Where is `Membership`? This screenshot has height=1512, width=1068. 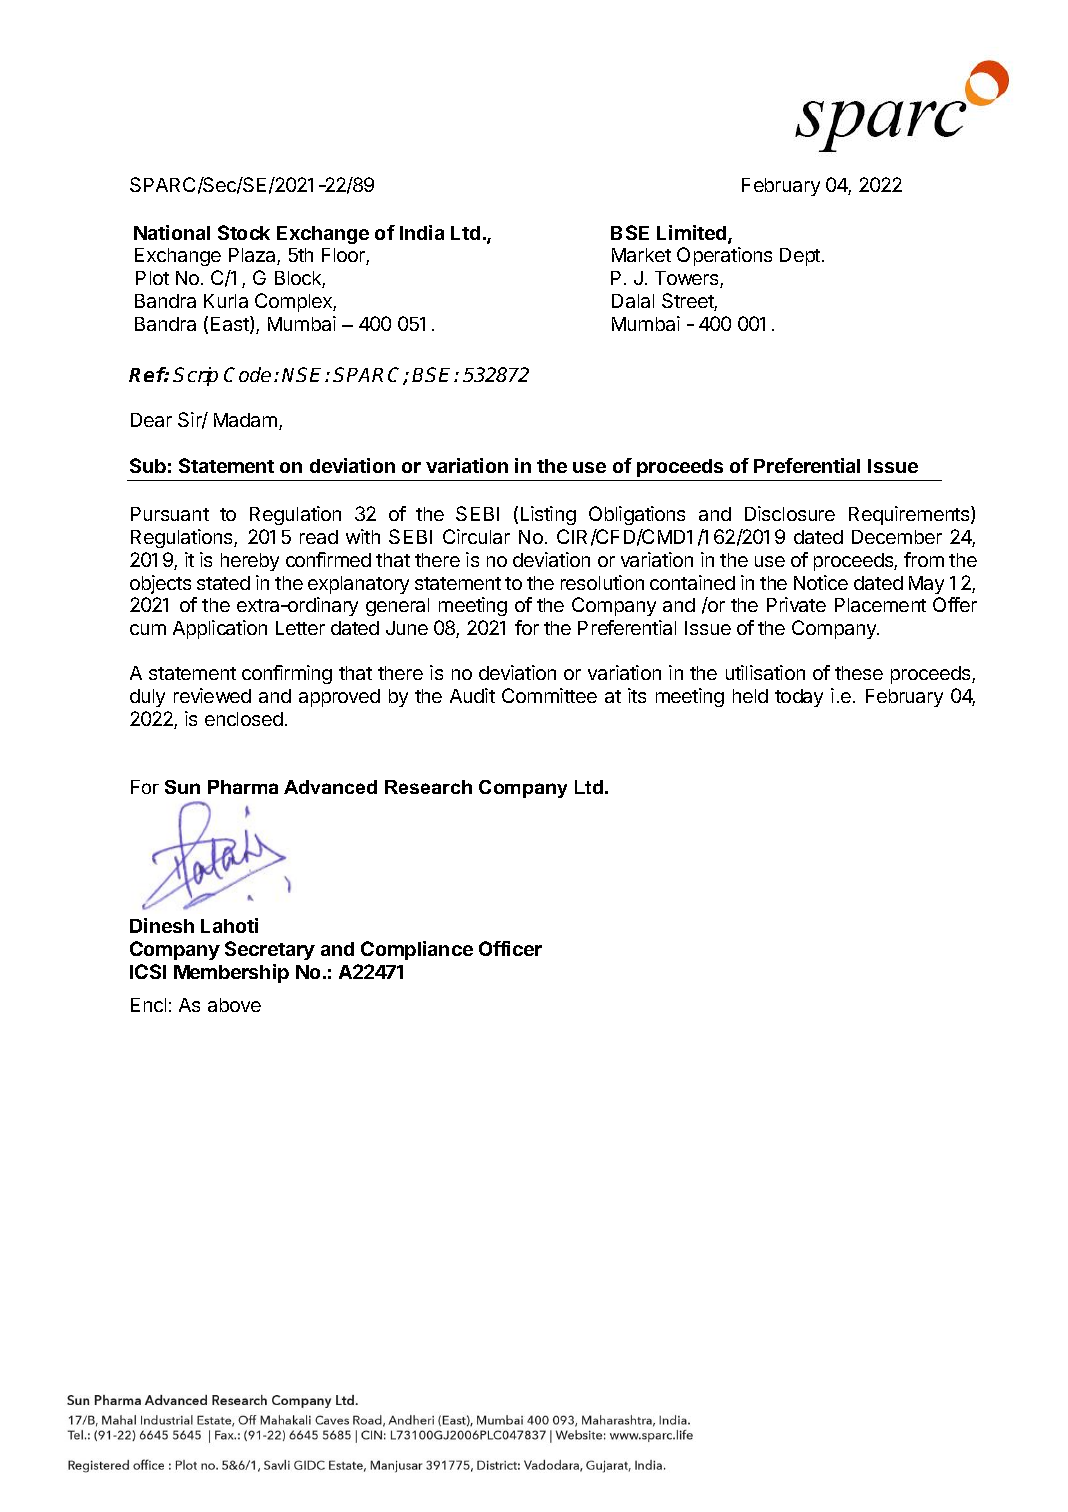
Membership is located at coordinates (231, 973).
